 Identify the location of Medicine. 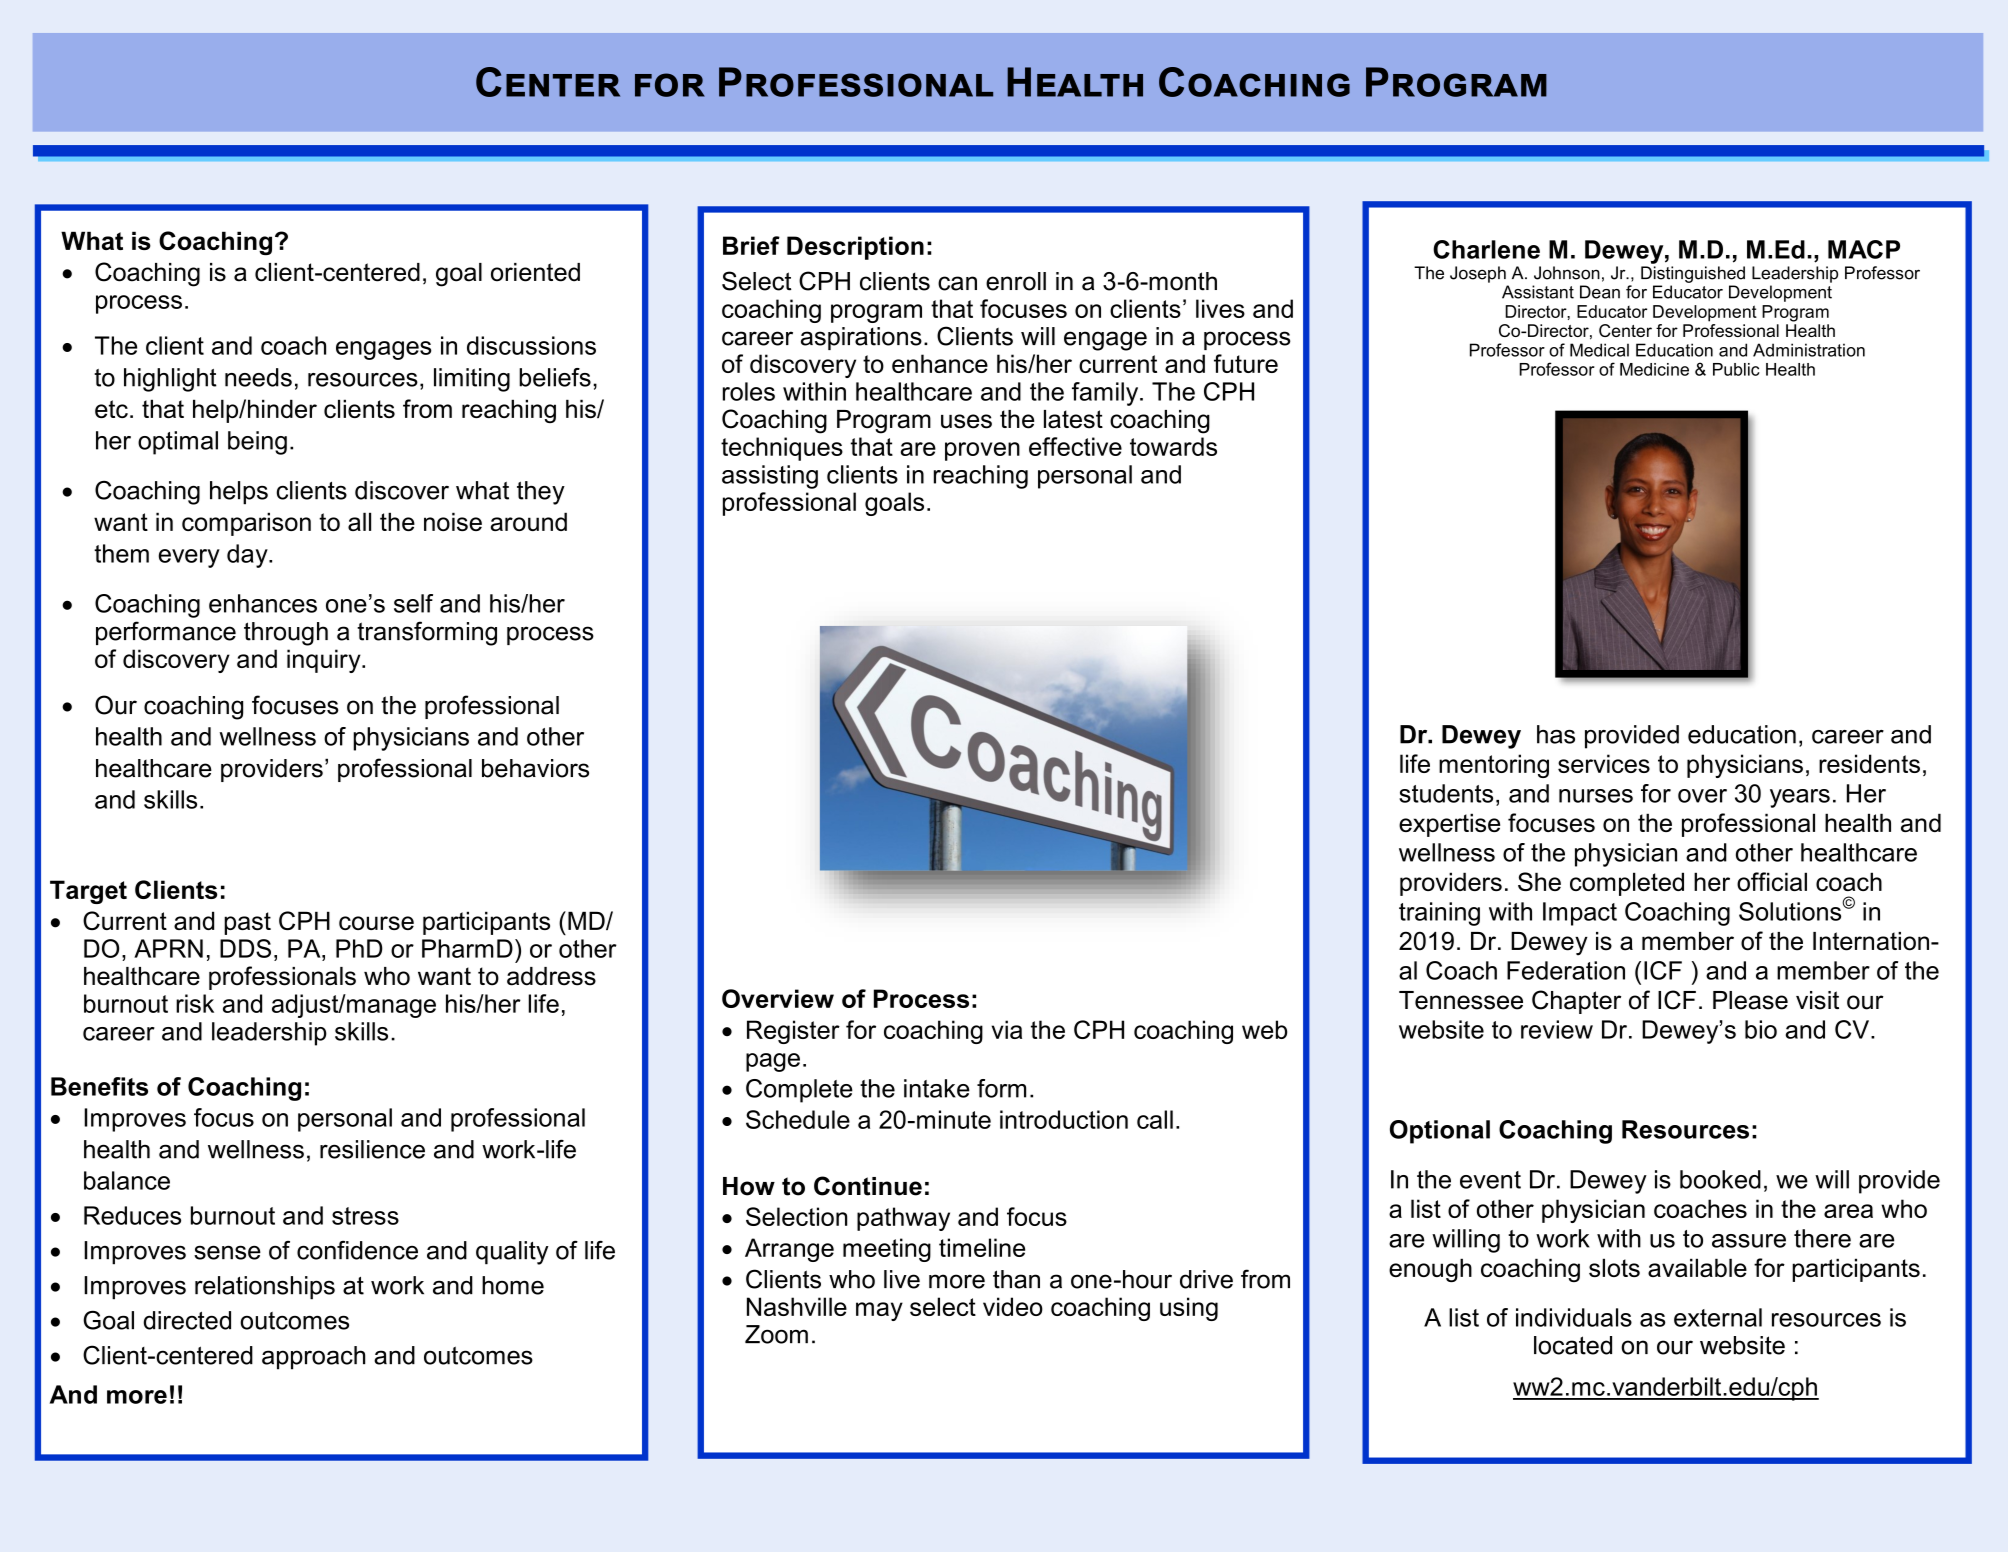
(1654, 369).
